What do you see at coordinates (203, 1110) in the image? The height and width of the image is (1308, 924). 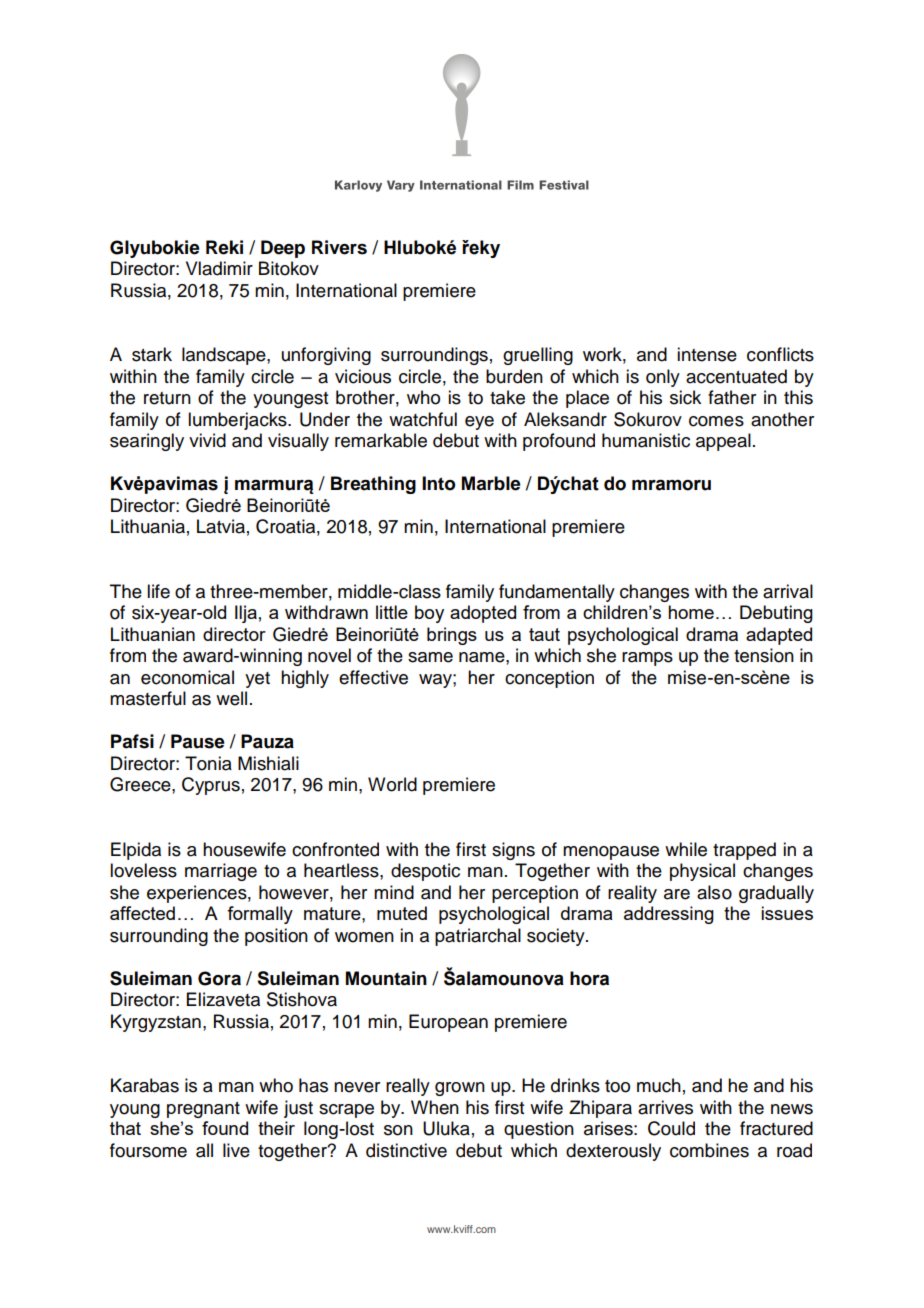 I see `pregnant` at bounding box center [203, 1110].
